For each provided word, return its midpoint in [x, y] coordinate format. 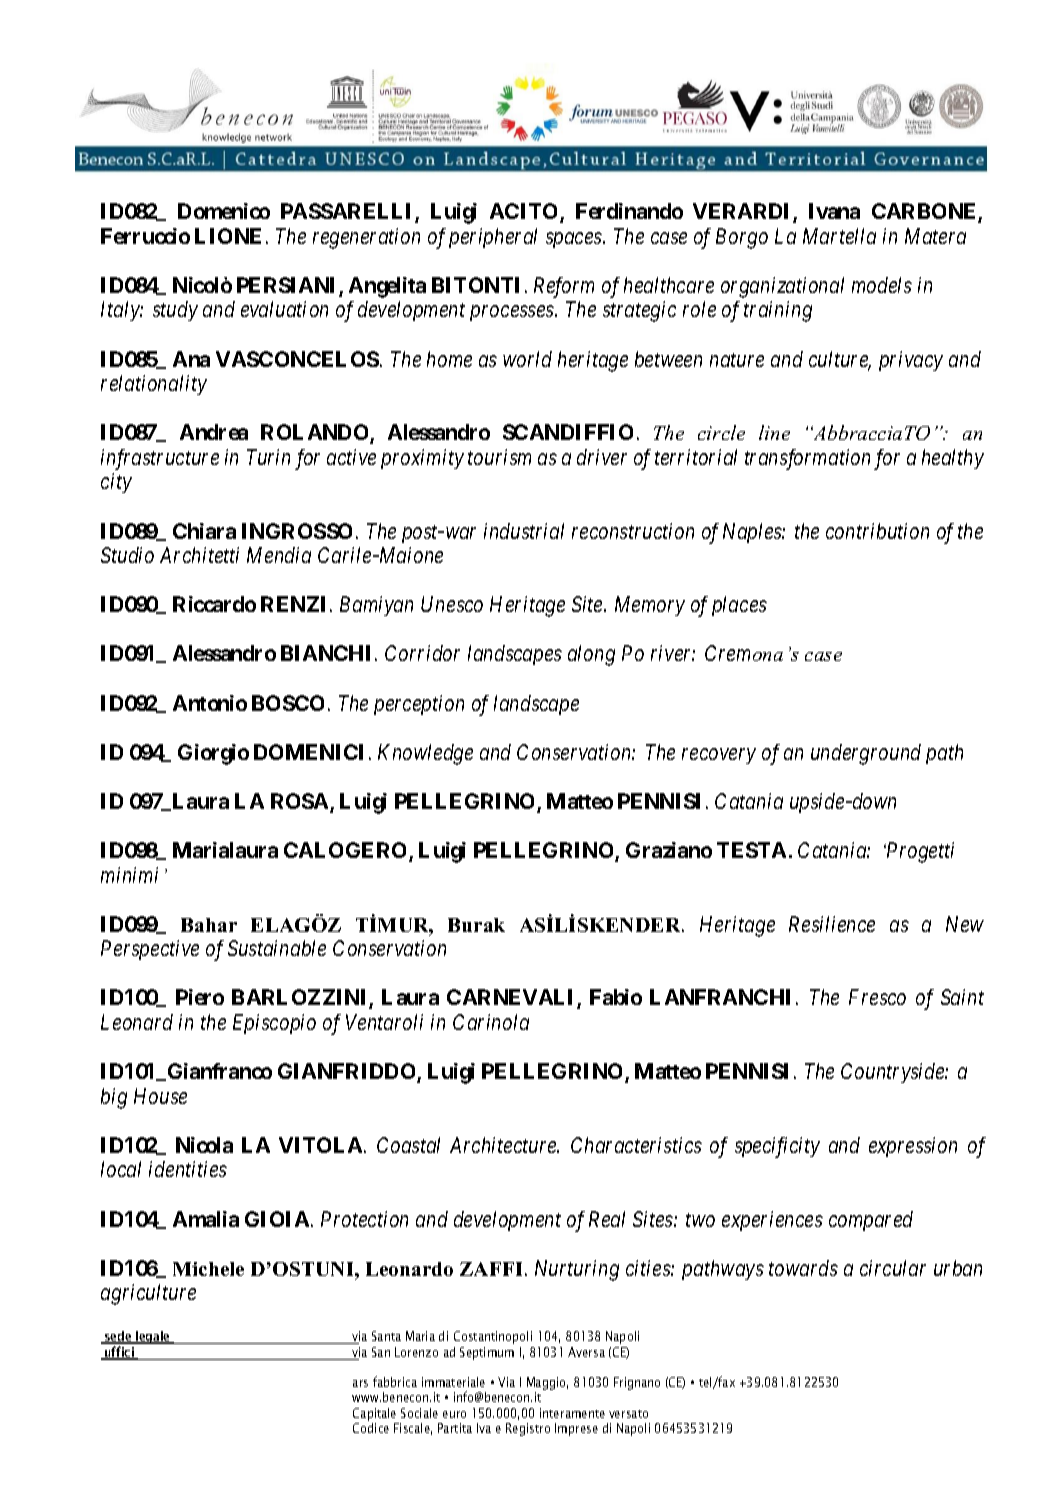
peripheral [493, 238]
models [882, 285]
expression [913, 1147]
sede [118, 1337]
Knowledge [425, 754]
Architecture [504, 1145]
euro [454, 1414]
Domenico [224, 211]
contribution [877, 531]
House [160, 1096]
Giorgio [213, 754]
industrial [524, 531]
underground [866, 754]
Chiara [204, 531]
